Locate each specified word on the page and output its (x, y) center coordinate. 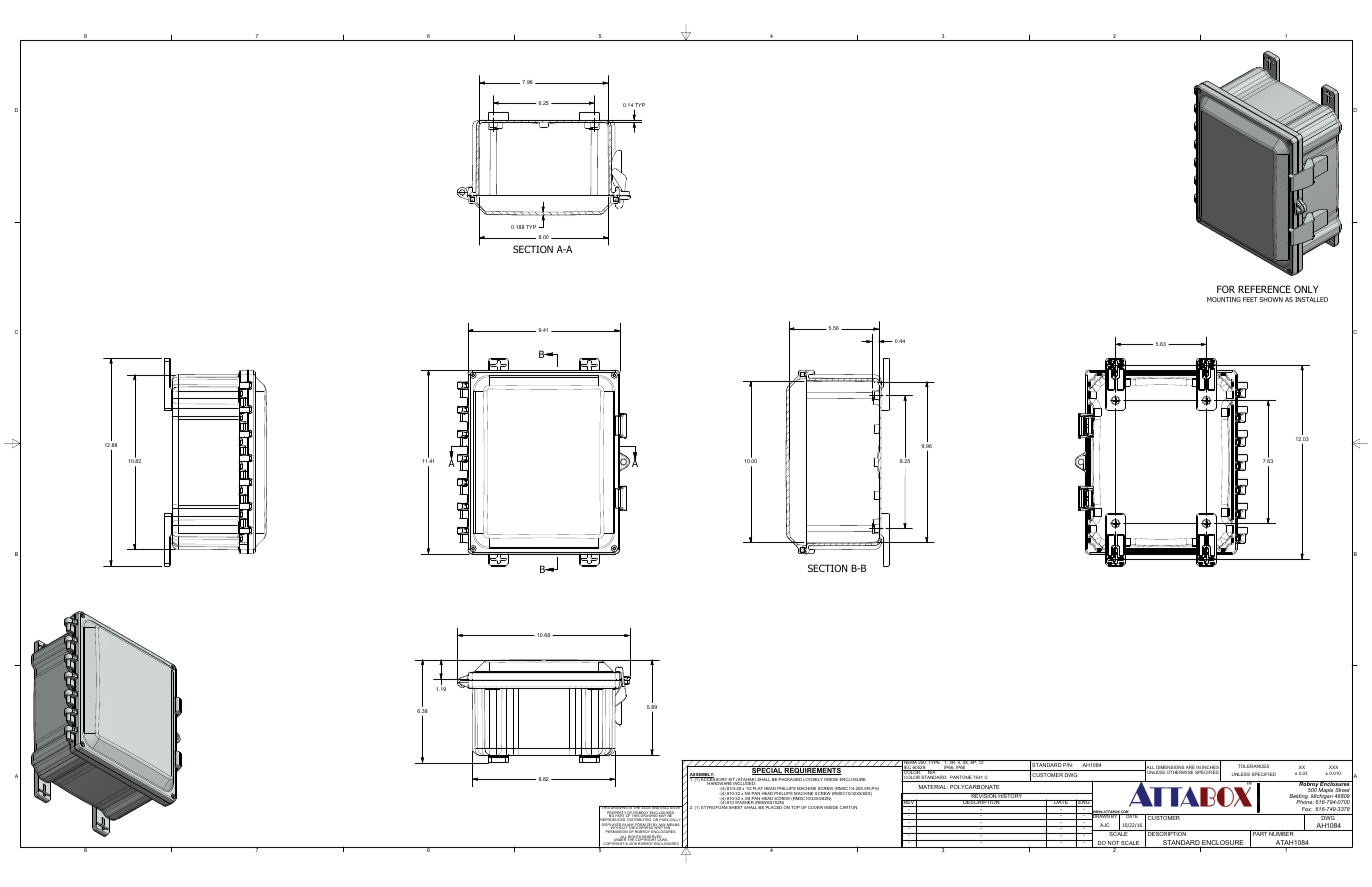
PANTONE (960, 778)
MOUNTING (1224, 299)
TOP (795, 807)
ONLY (1306, 289)
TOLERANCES (1253, 766)
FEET (1250, 299)
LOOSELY (813, 779)
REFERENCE (1264, 289)
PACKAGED (790, 779)
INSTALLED (1311, 299)
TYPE (934, 762)
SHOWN (1271, 299)
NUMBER (1282, 833)
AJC (1104, 825)
